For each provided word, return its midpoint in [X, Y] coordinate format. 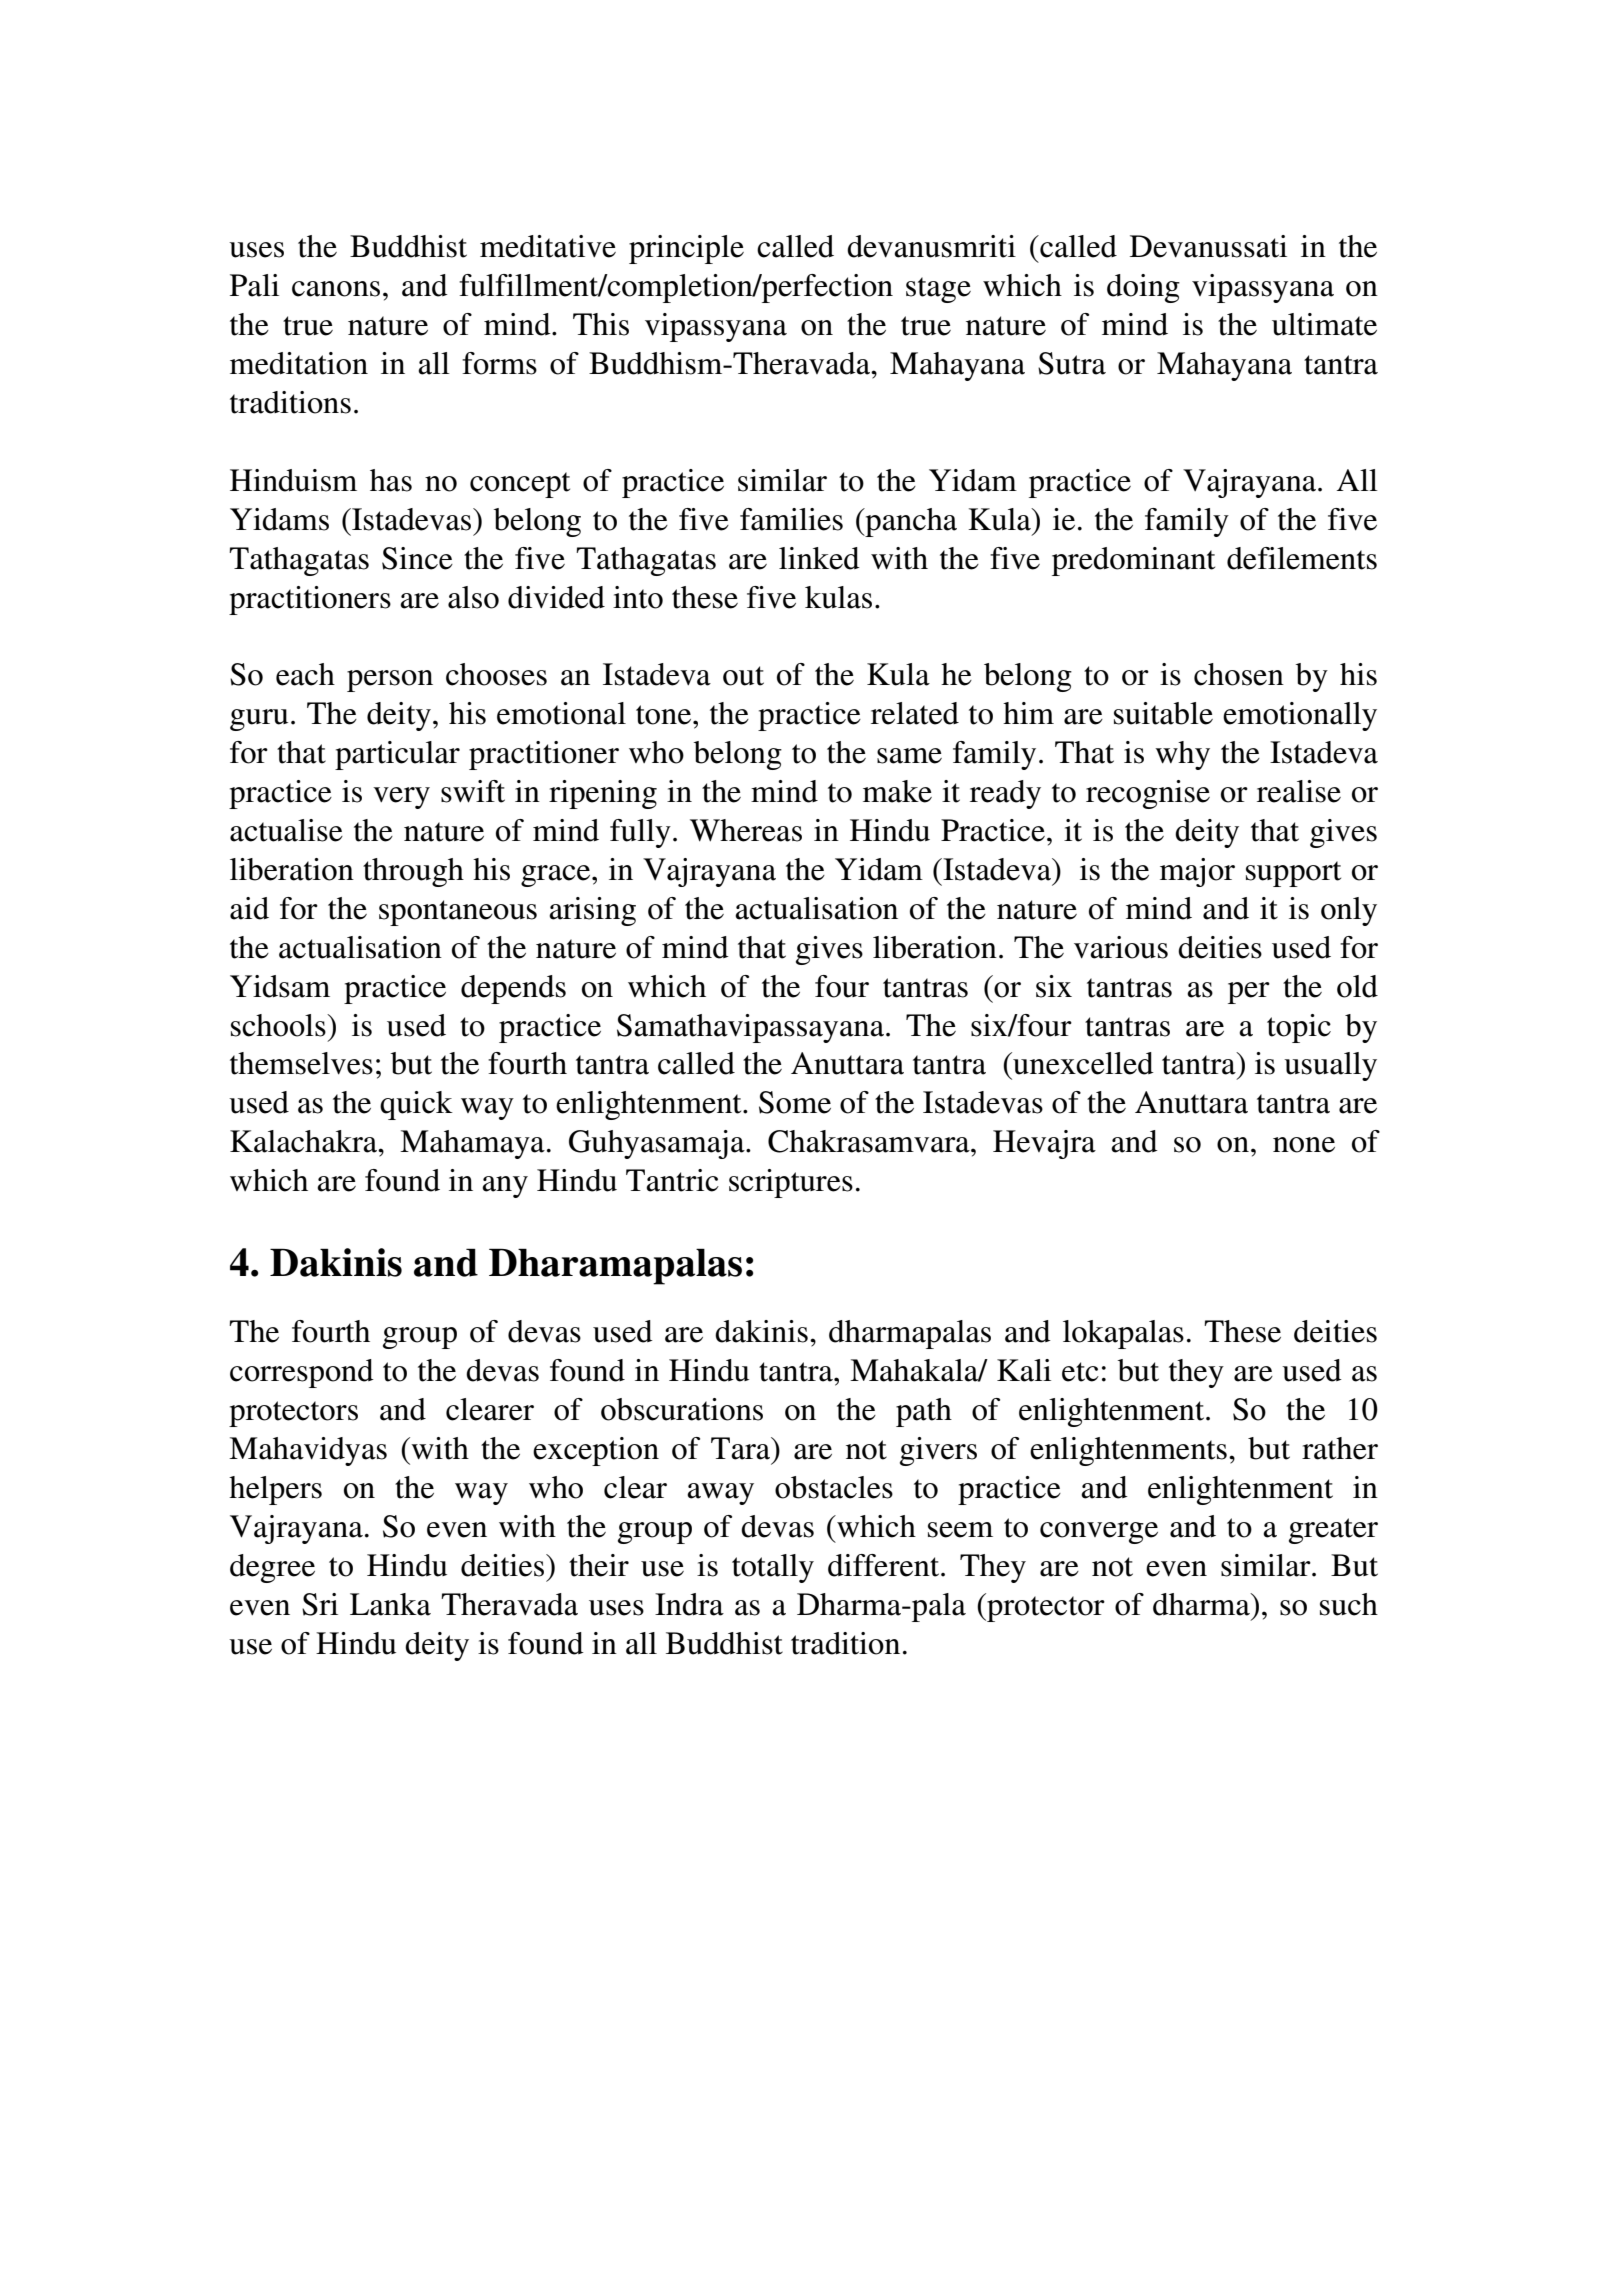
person [390, 681]
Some [795, 1102]
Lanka [390, 1604]
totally [773, 1568]
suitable [1163, 713]
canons [336, 289]
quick [416, 1105]
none [1304, 1145]
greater [1333, 1531]
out [743, 676]
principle [686, 249]
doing [1143, 288]
